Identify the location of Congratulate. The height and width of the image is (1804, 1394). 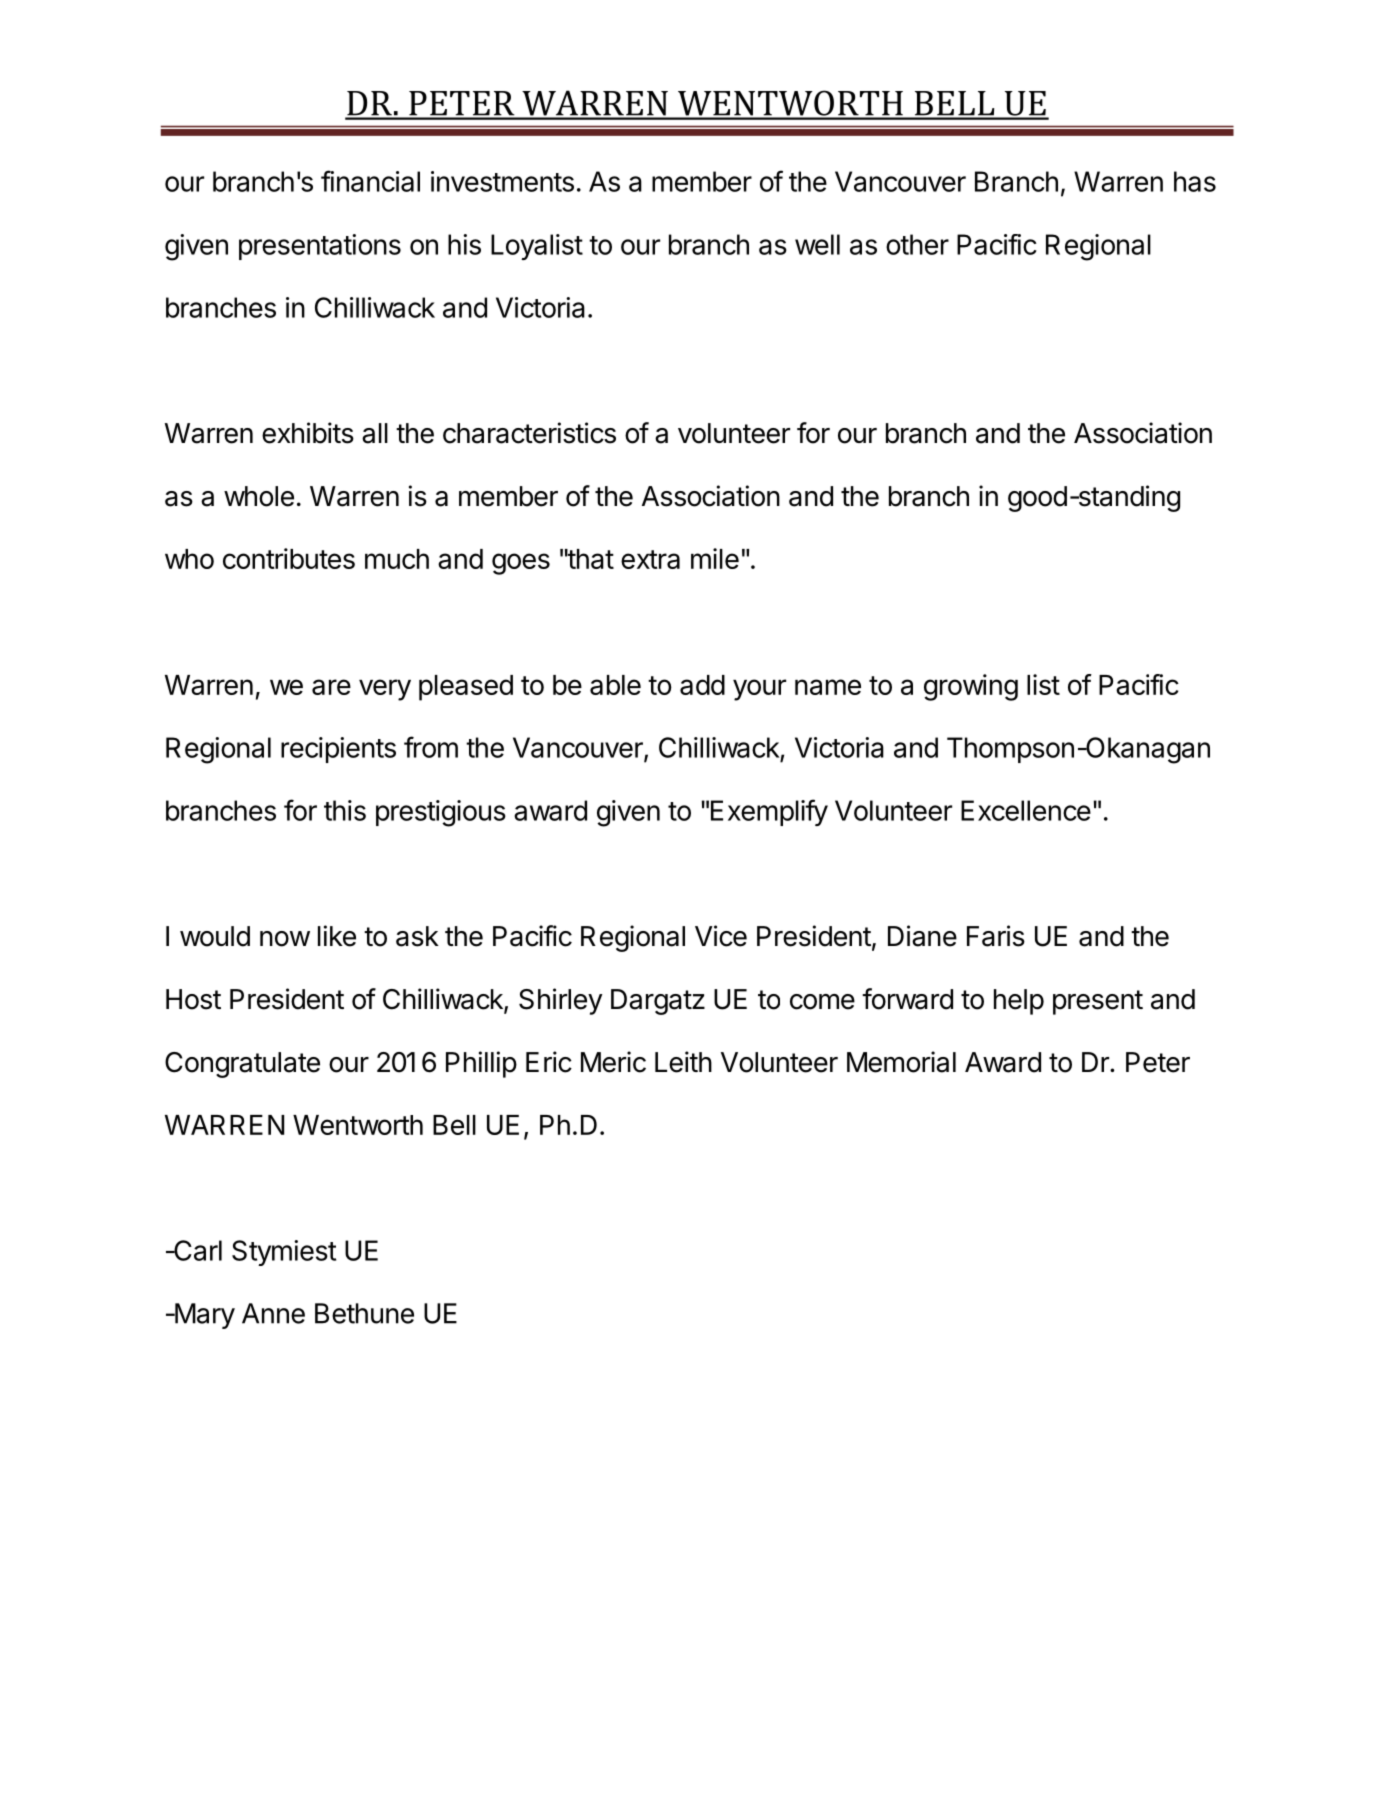
(242, 1065).
